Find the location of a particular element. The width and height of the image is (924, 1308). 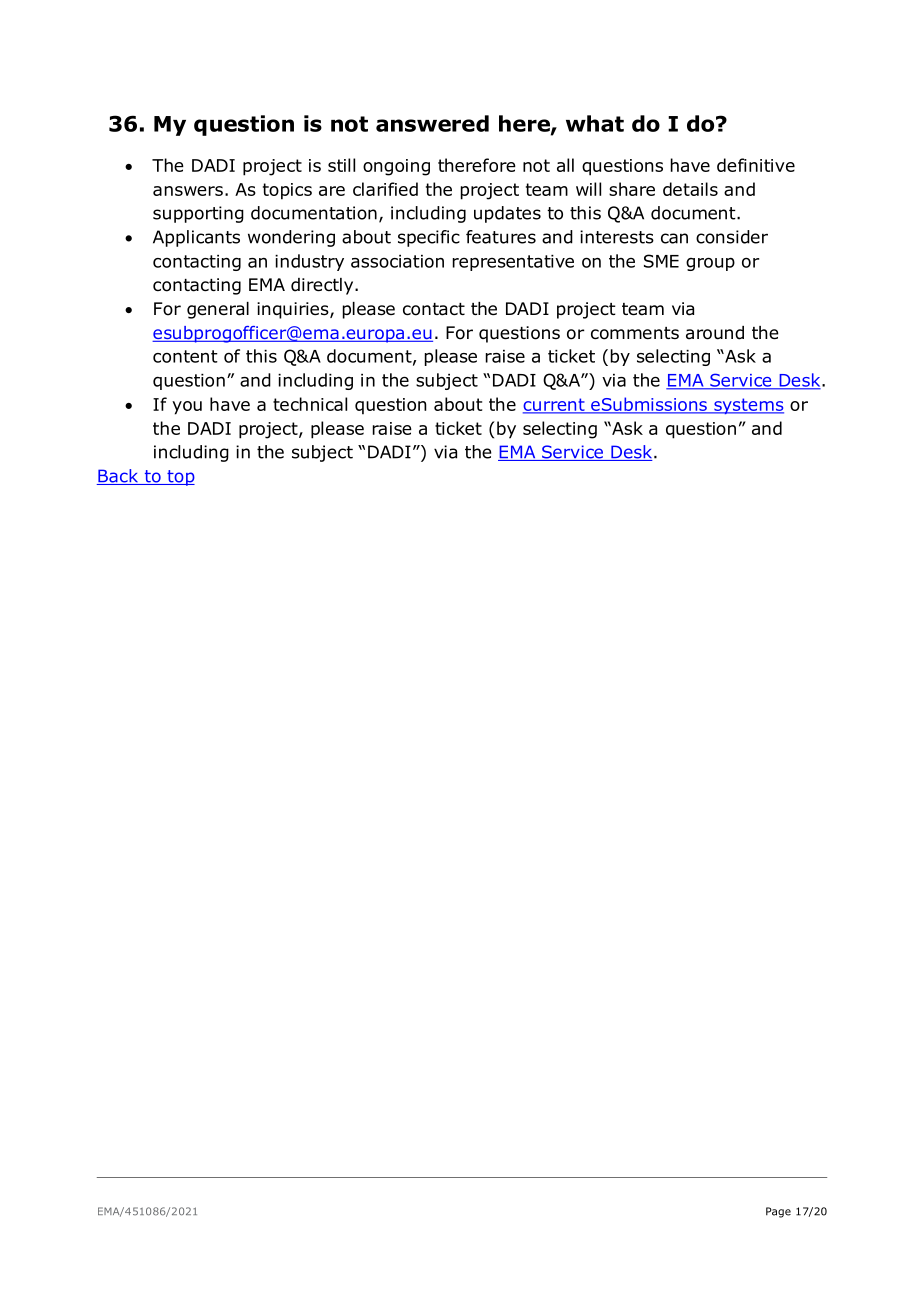

Back is located at coordinates (119, 477).
